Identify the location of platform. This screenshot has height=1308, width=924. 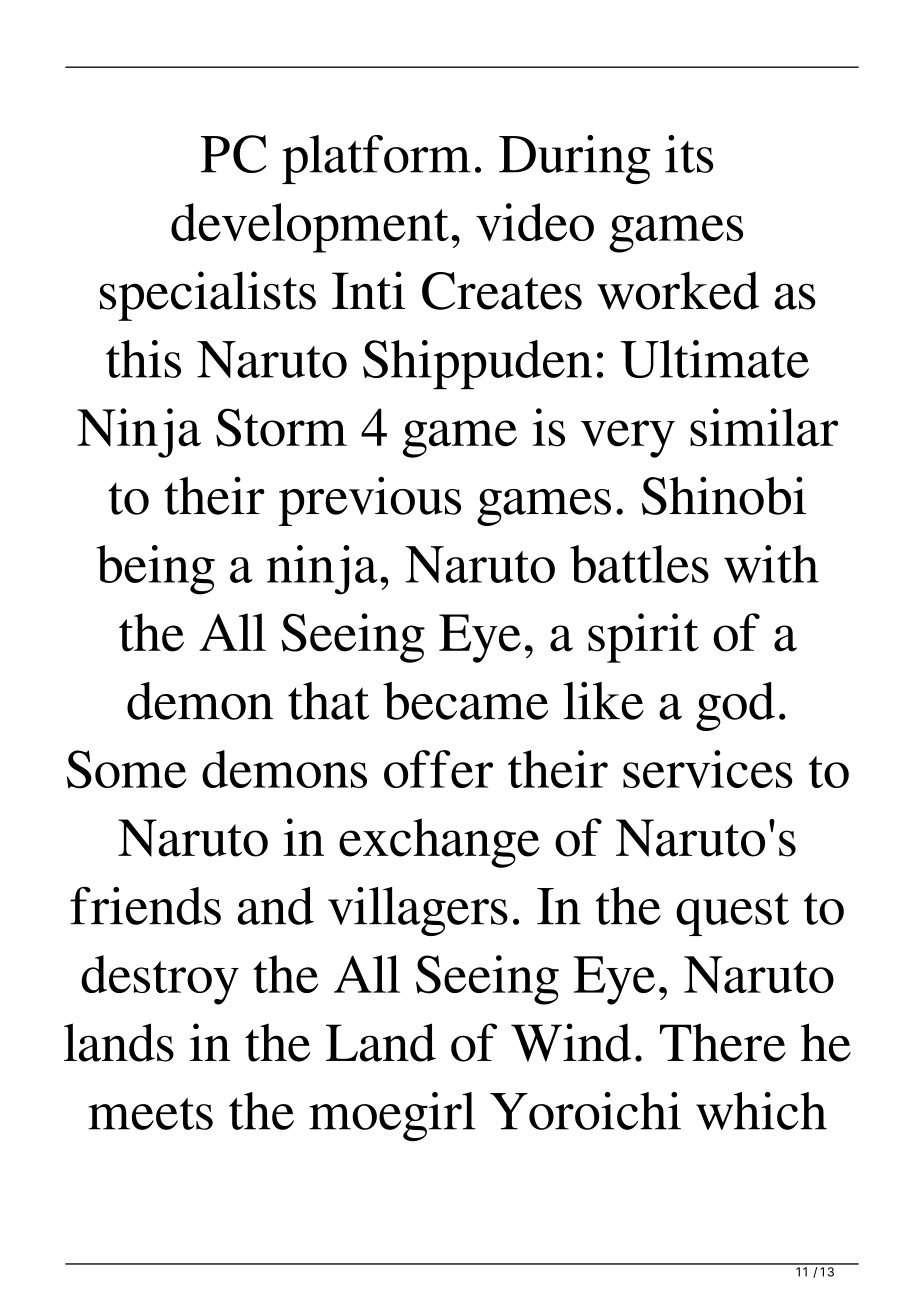
(376, 159).
